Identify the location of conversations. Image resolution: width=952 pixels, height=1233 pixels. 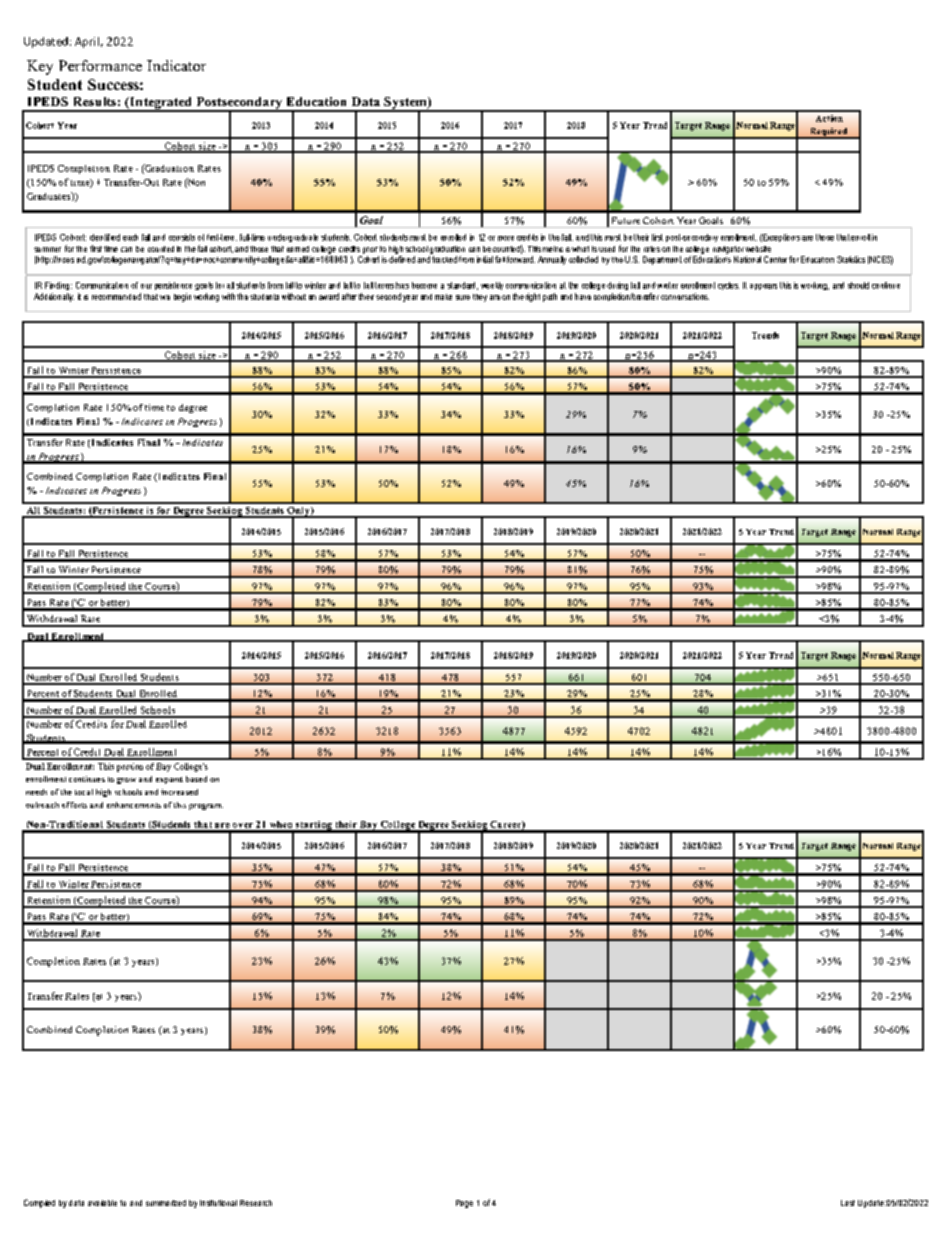
(685, 296).
